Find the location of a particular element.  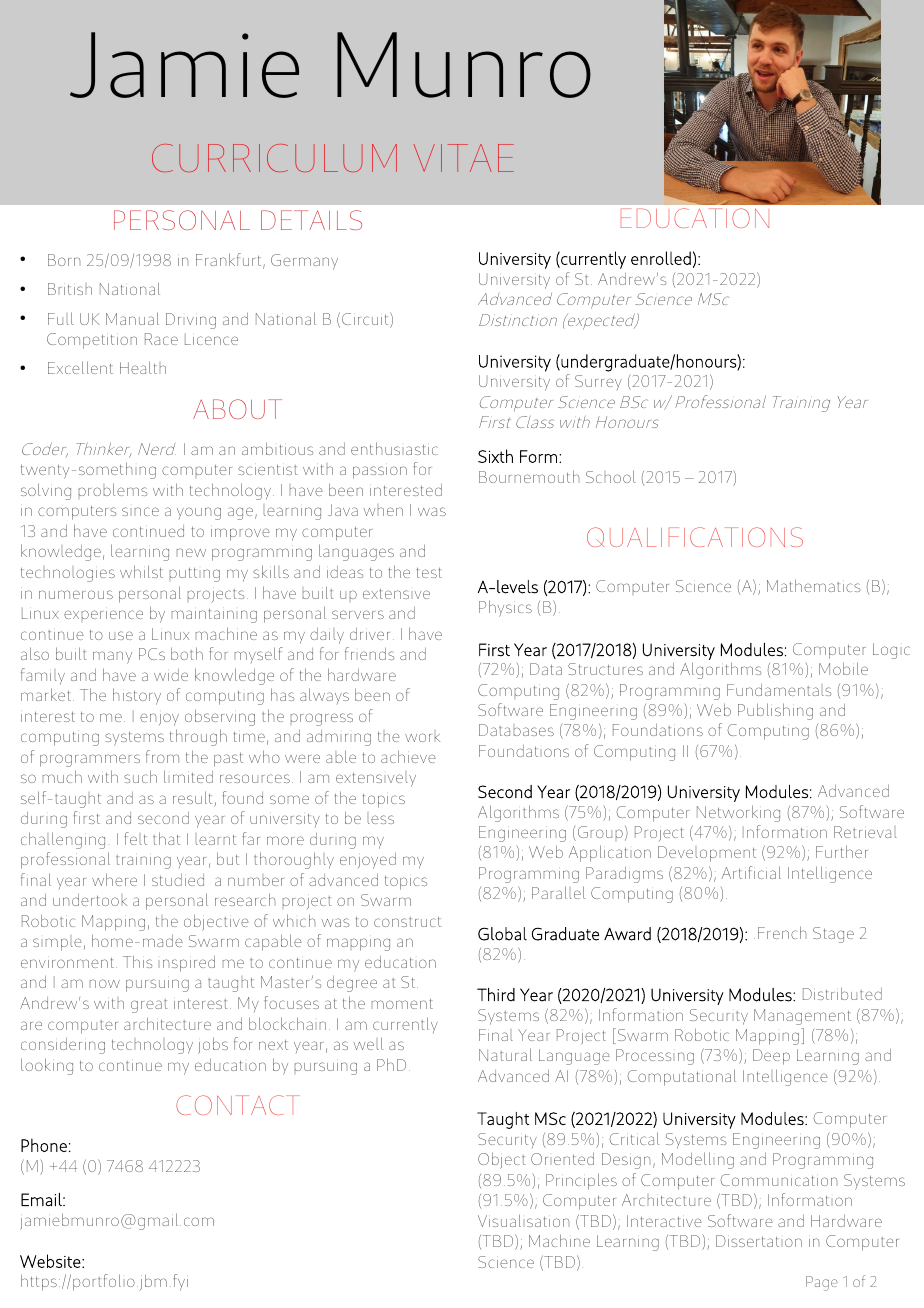

Born is located at coordinates (64, 260).
